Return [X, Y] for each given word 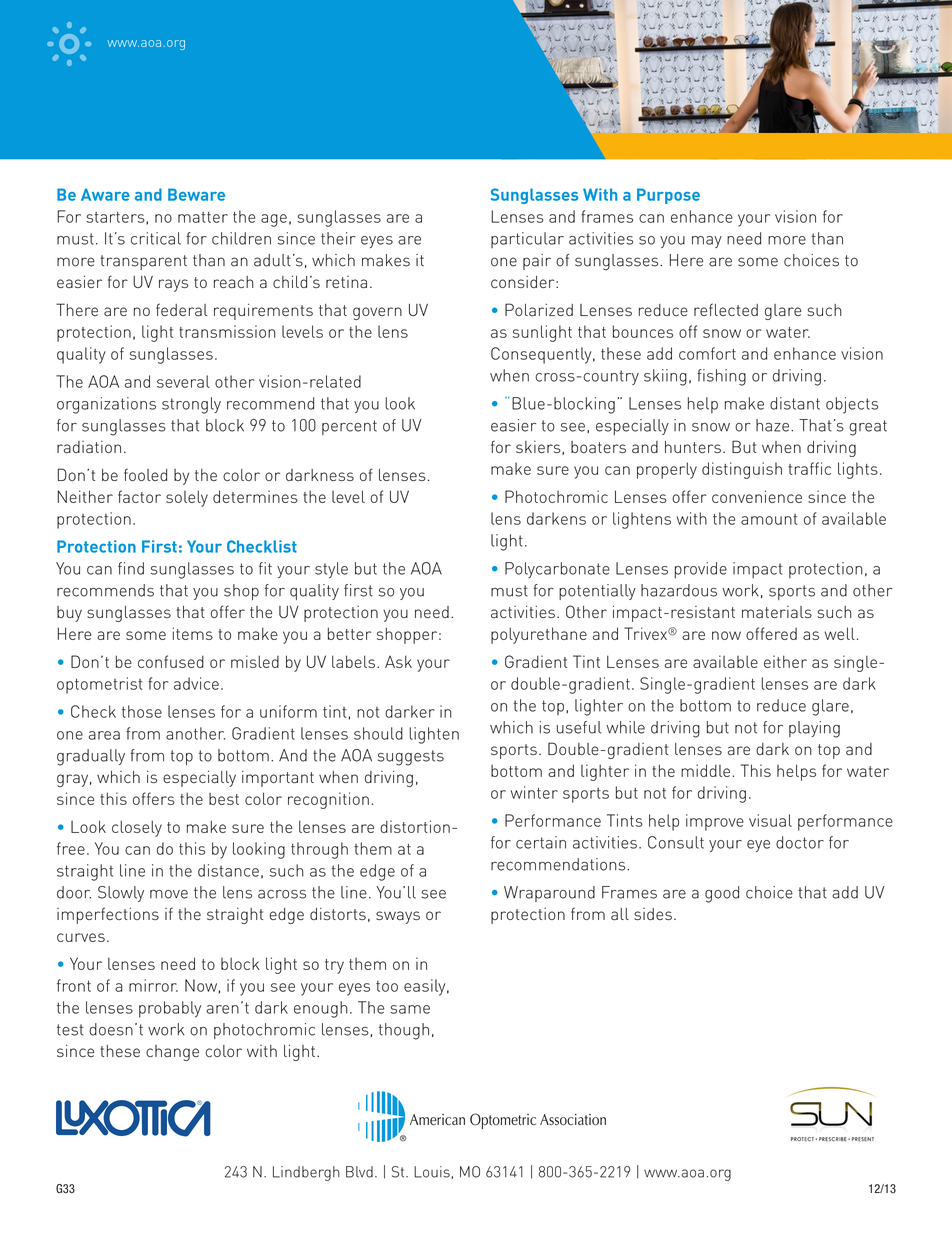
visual [770, 820]
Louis [433, 1172]
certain [541, 842]
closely [137, 828]
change [172, 1053]
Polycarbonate [557, 570]
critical [156, 238]
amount [769, 519]
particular [527, 240]
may [707, 242]
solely [187, 498]
